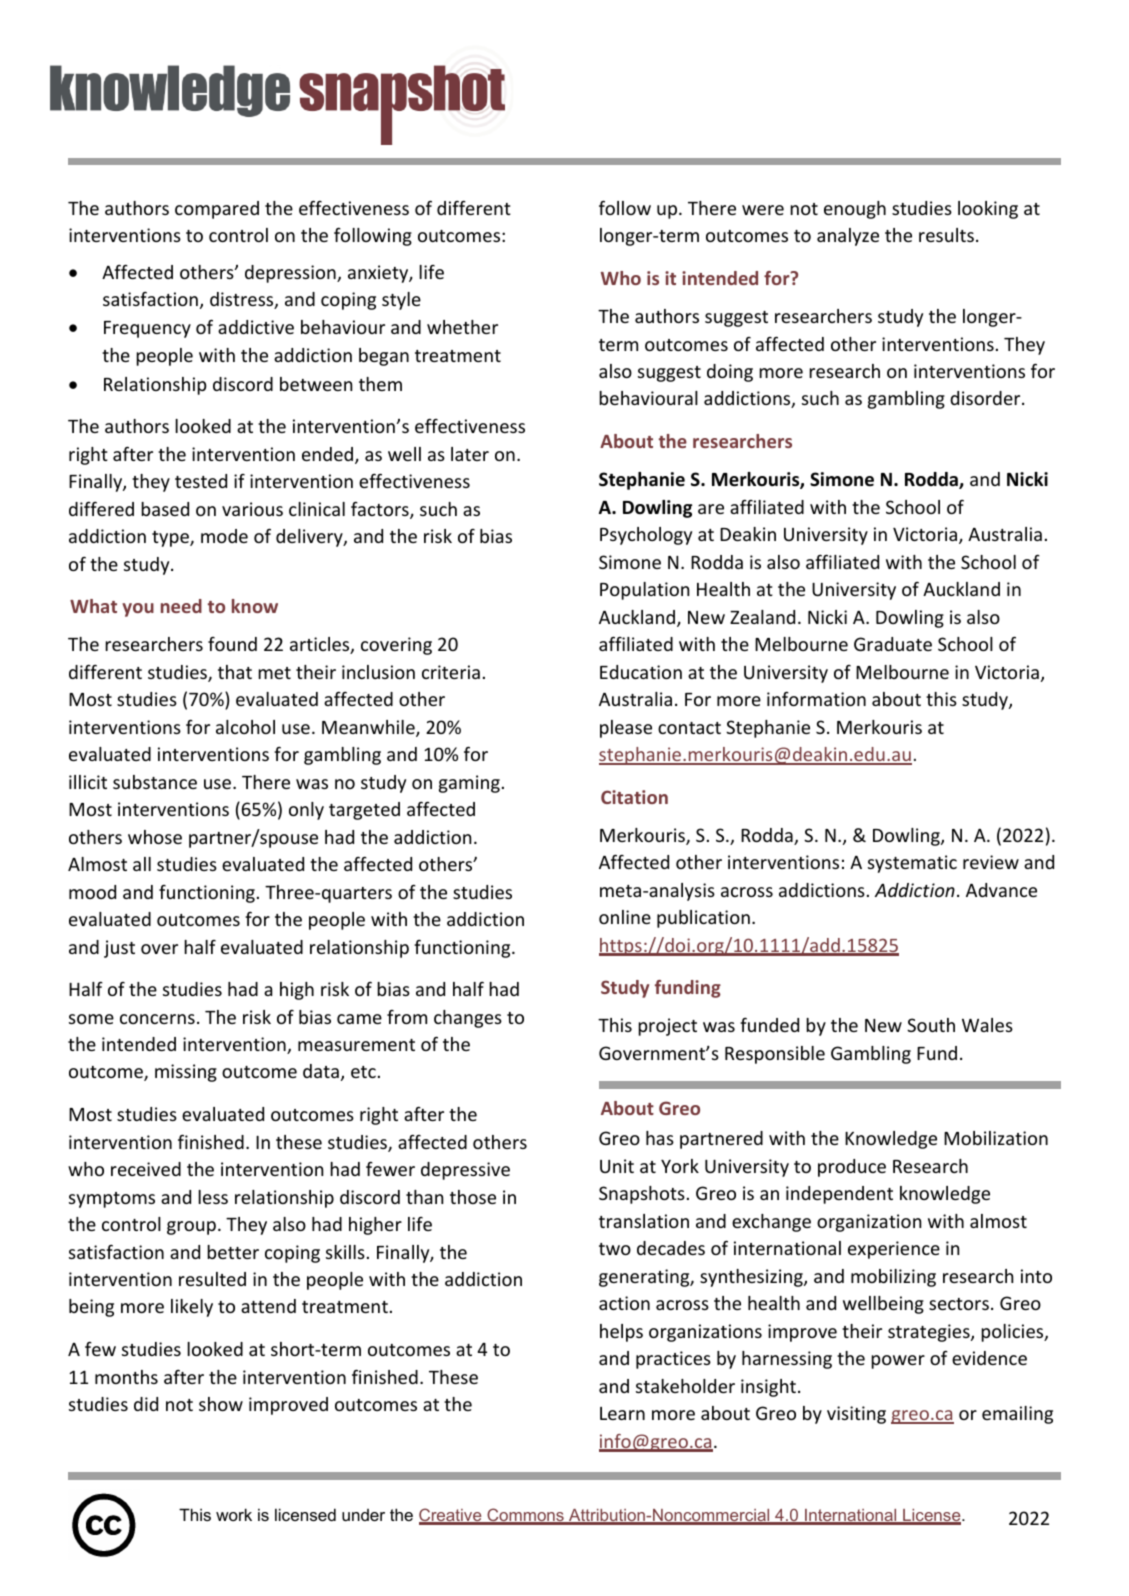 The width and height of the screenshot is (1129, 1596). What do you see at coordinates (525, 1516) in the screenshot?
I see `Commons` at bounding box center [525, 1516].
